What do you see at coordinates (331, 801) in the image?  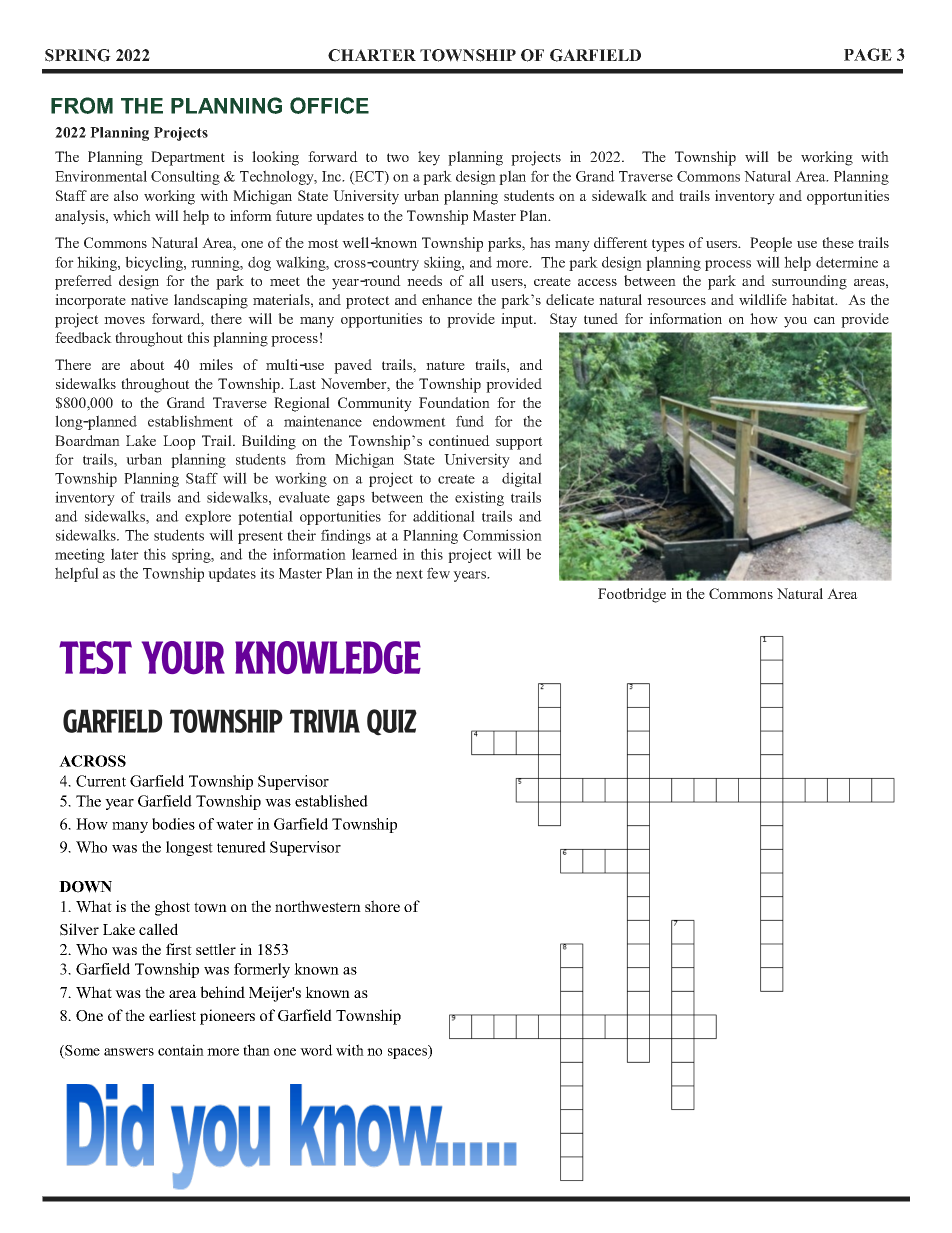 I see `established` at bounding box center [331, 801].
